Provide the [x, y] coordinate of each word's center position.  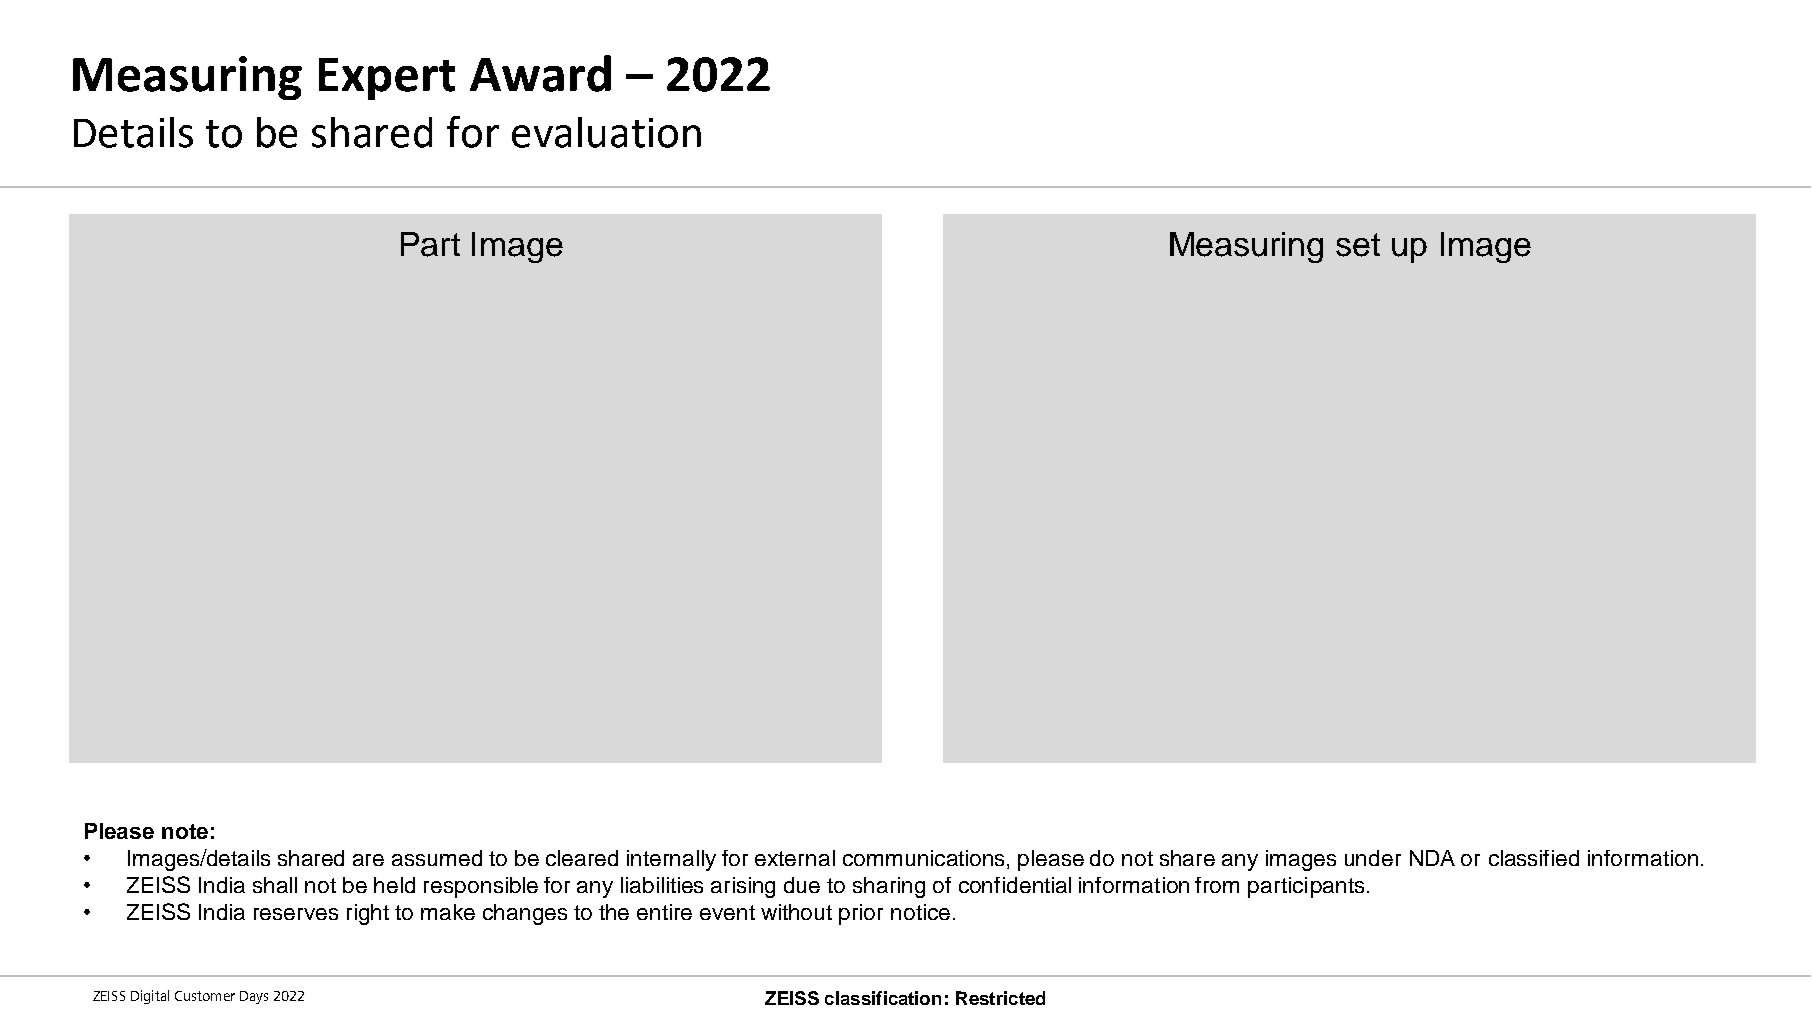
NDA [1432, 858]
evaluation [606, 132]
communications [923, 858]
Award [540, 73]
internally [671, 860]
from [1217, 885]
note [185, 831]
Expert [387, 79]
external [795, 858]
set [1358, 245]
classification [883, 998]
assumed [437, 858]
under [1373, 858]
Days [254, 997]
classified [1534, 858]
